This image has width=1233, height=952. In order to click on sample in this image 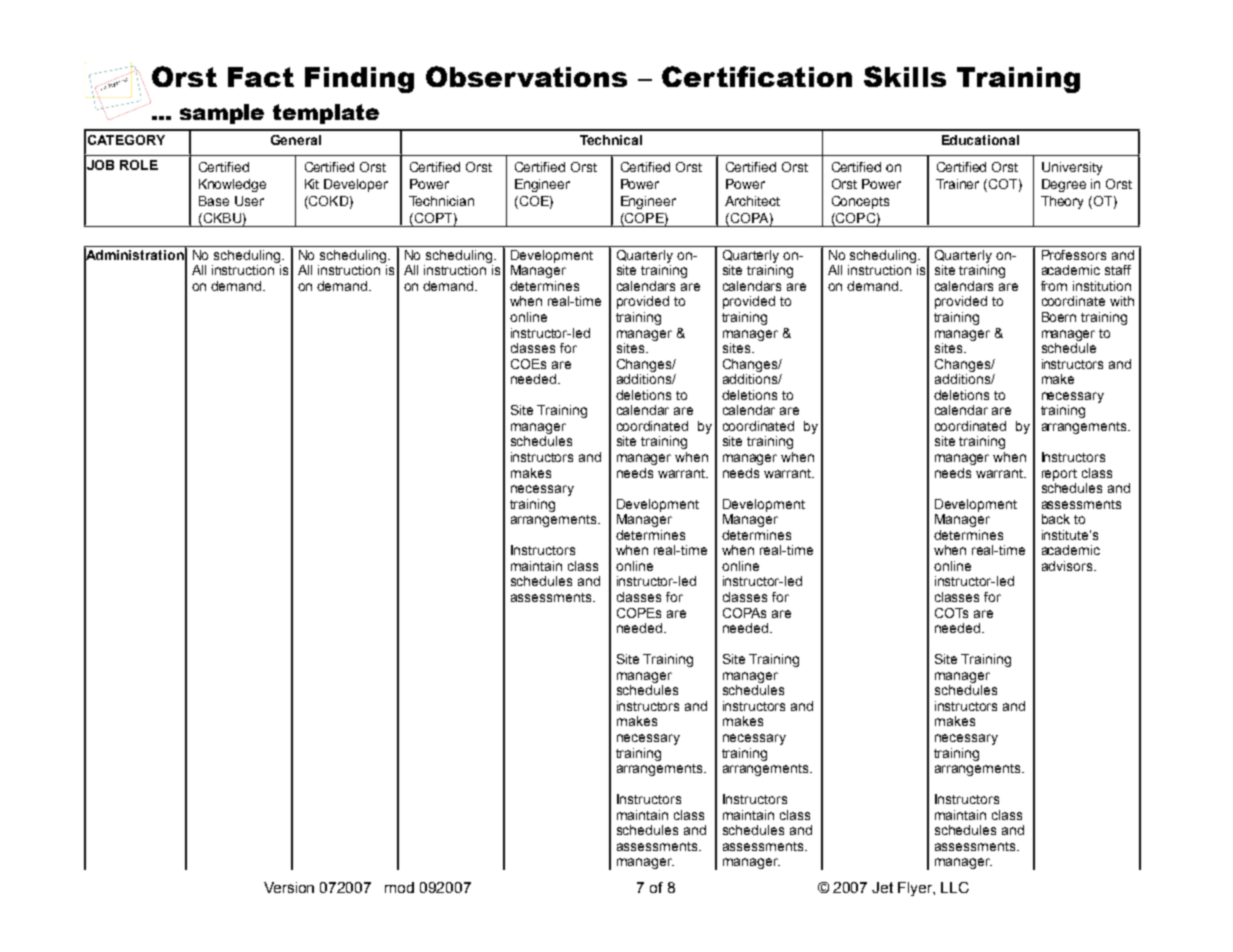, I will do `click(222, 114)`.
